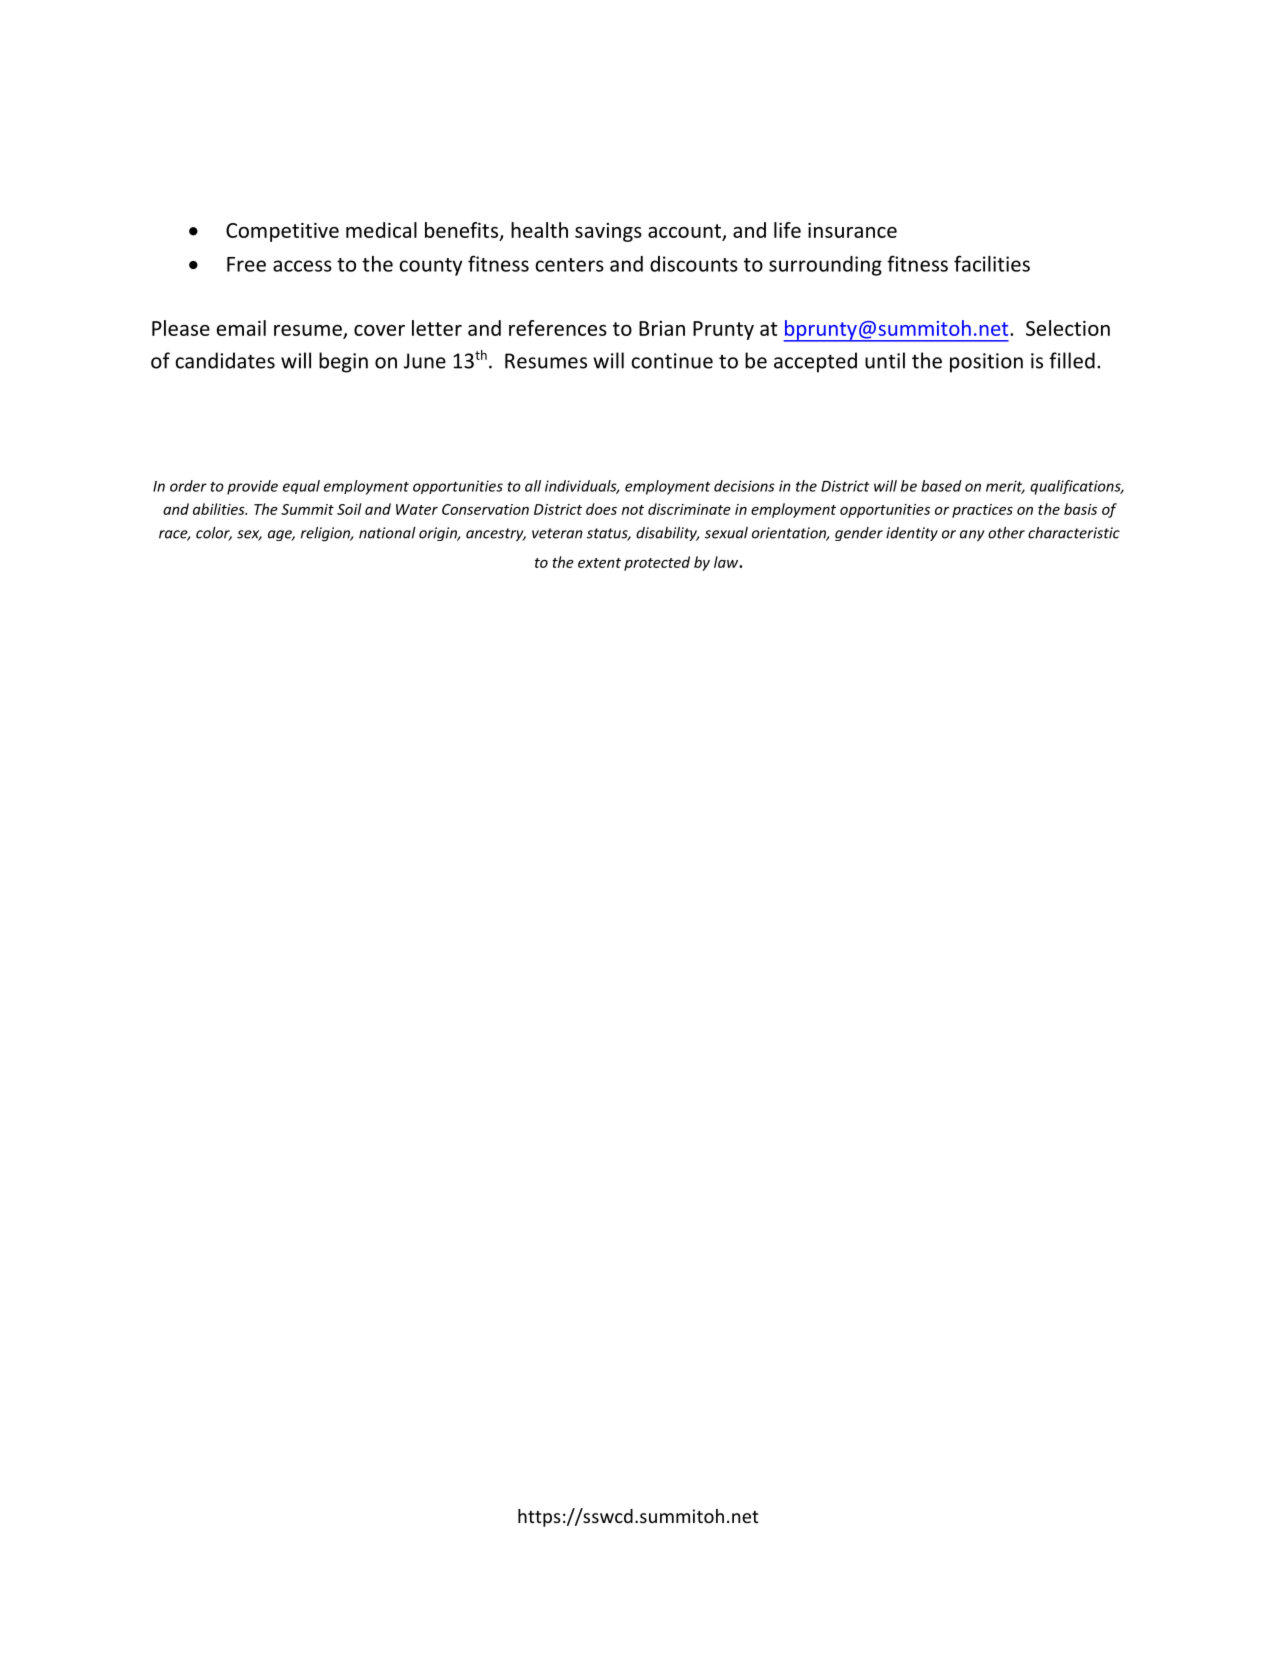 The width and height of the document is (1278, 1654). Describe the element at coordinates (972, 536) in the document. I see `any` at that location.
